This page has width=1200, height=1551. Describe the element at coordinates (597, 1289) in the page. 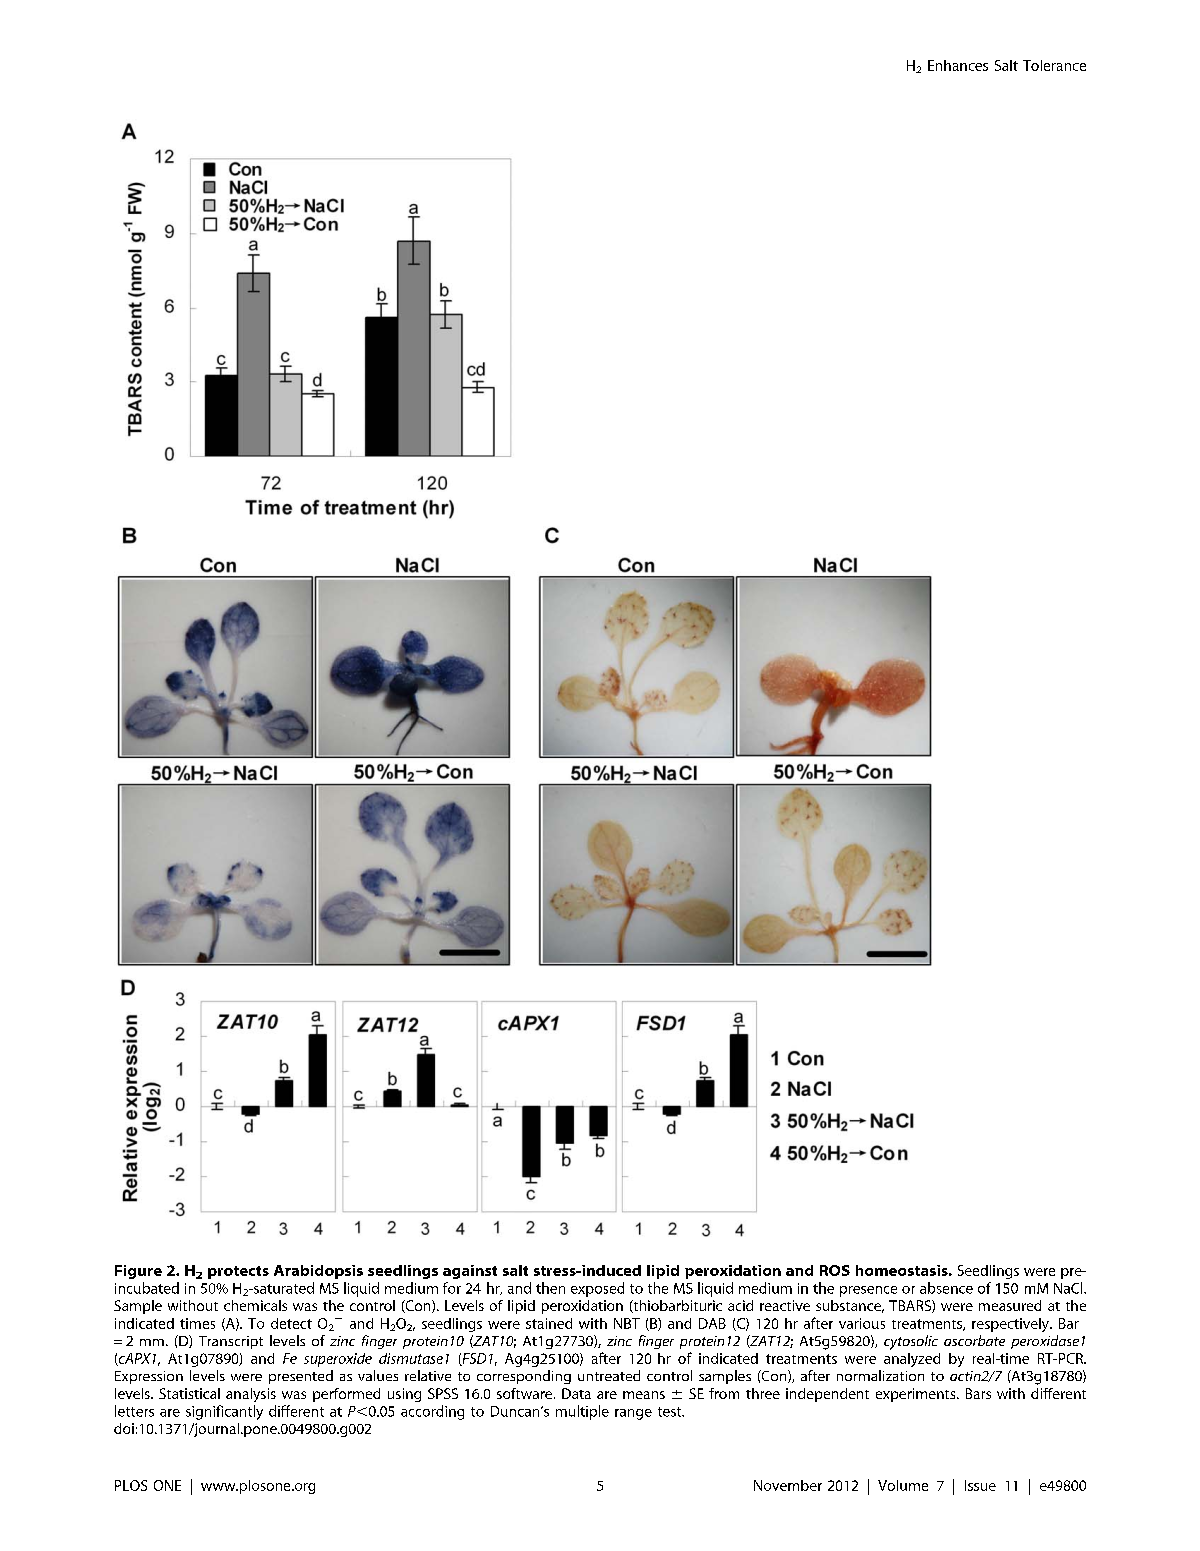

I see `exposed` at that location.
